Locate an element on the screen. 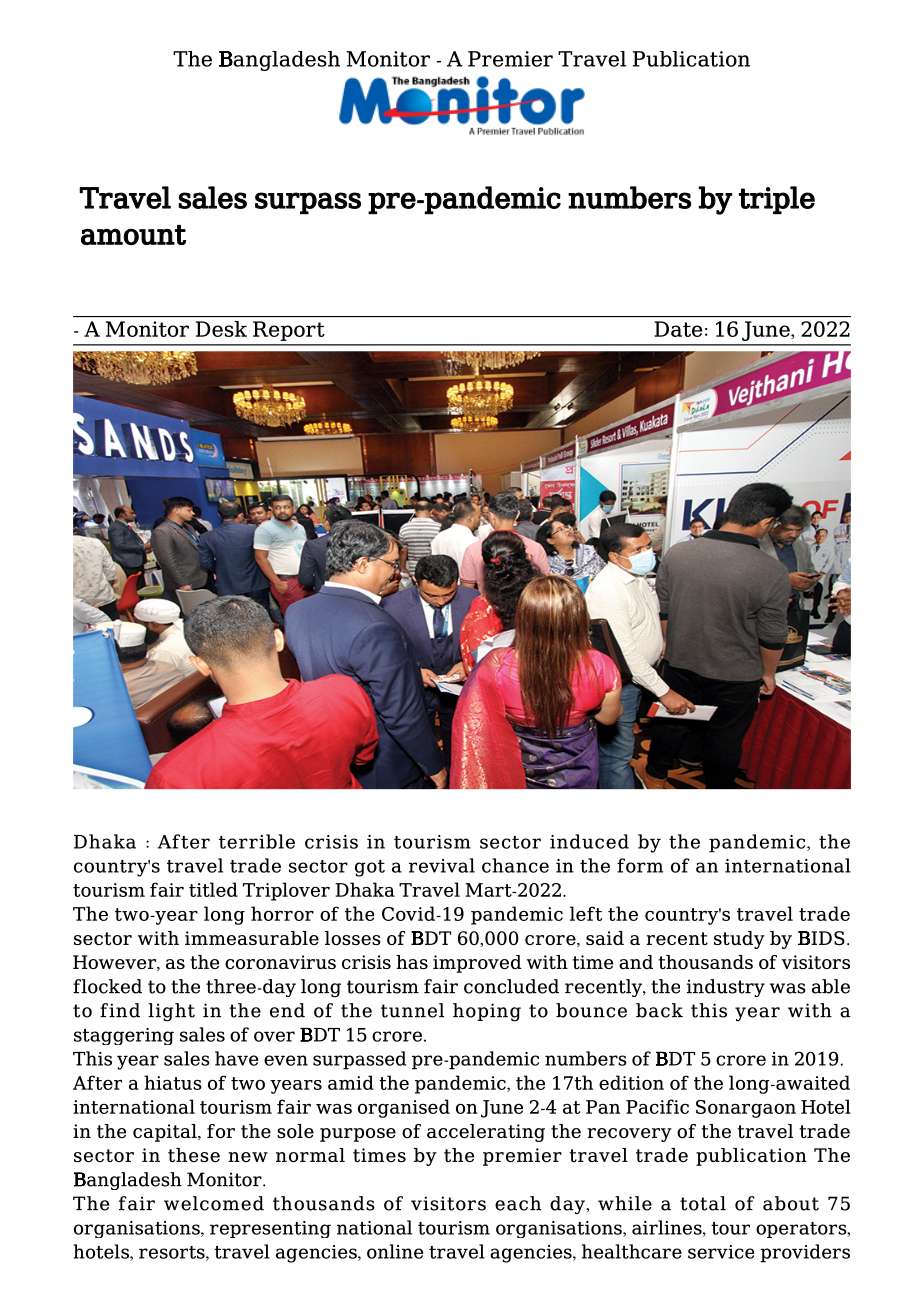 The image size is (924, 1308). each is located at coordinates (518, 1203).
